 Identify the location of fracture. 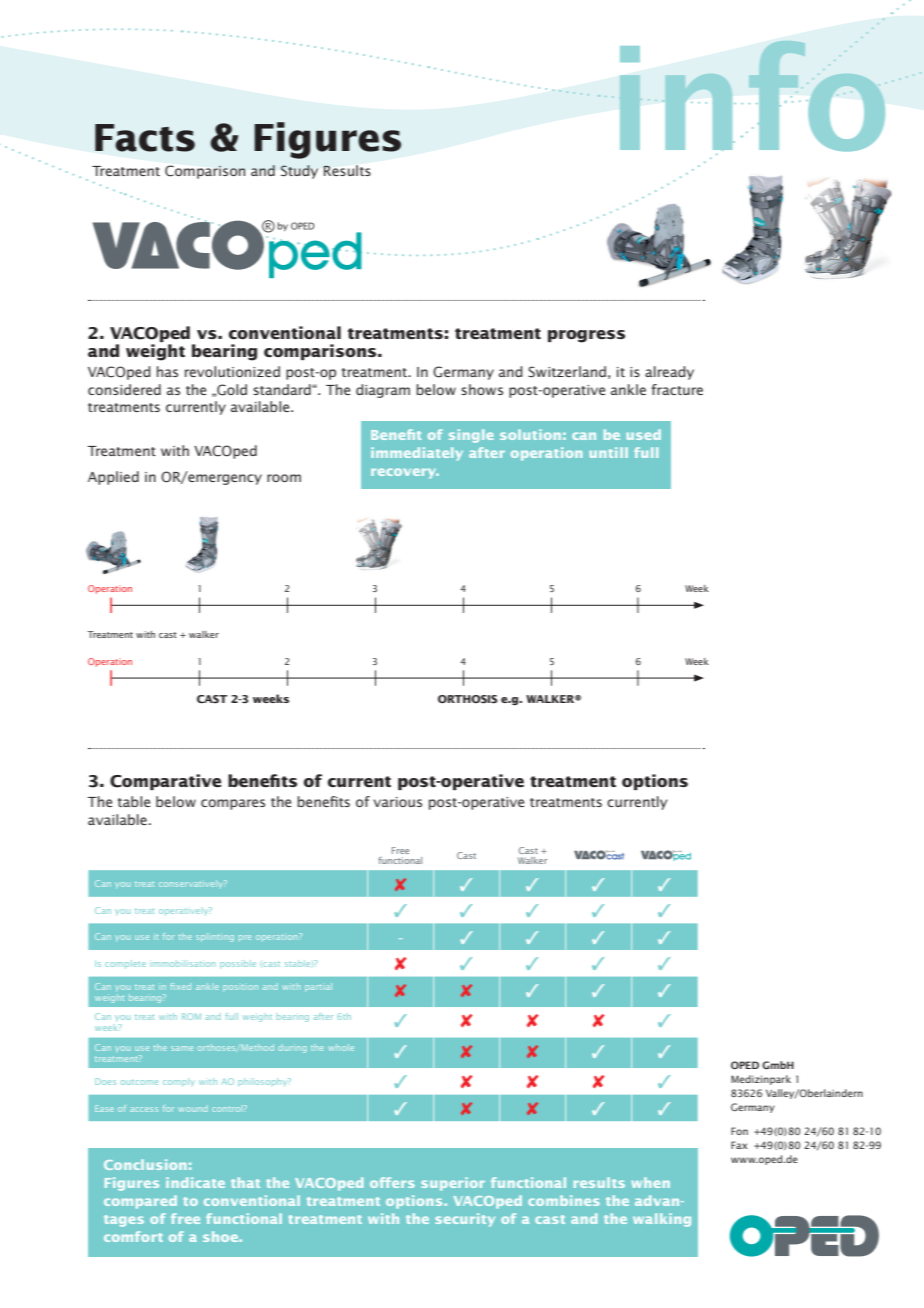
(677, 389).
